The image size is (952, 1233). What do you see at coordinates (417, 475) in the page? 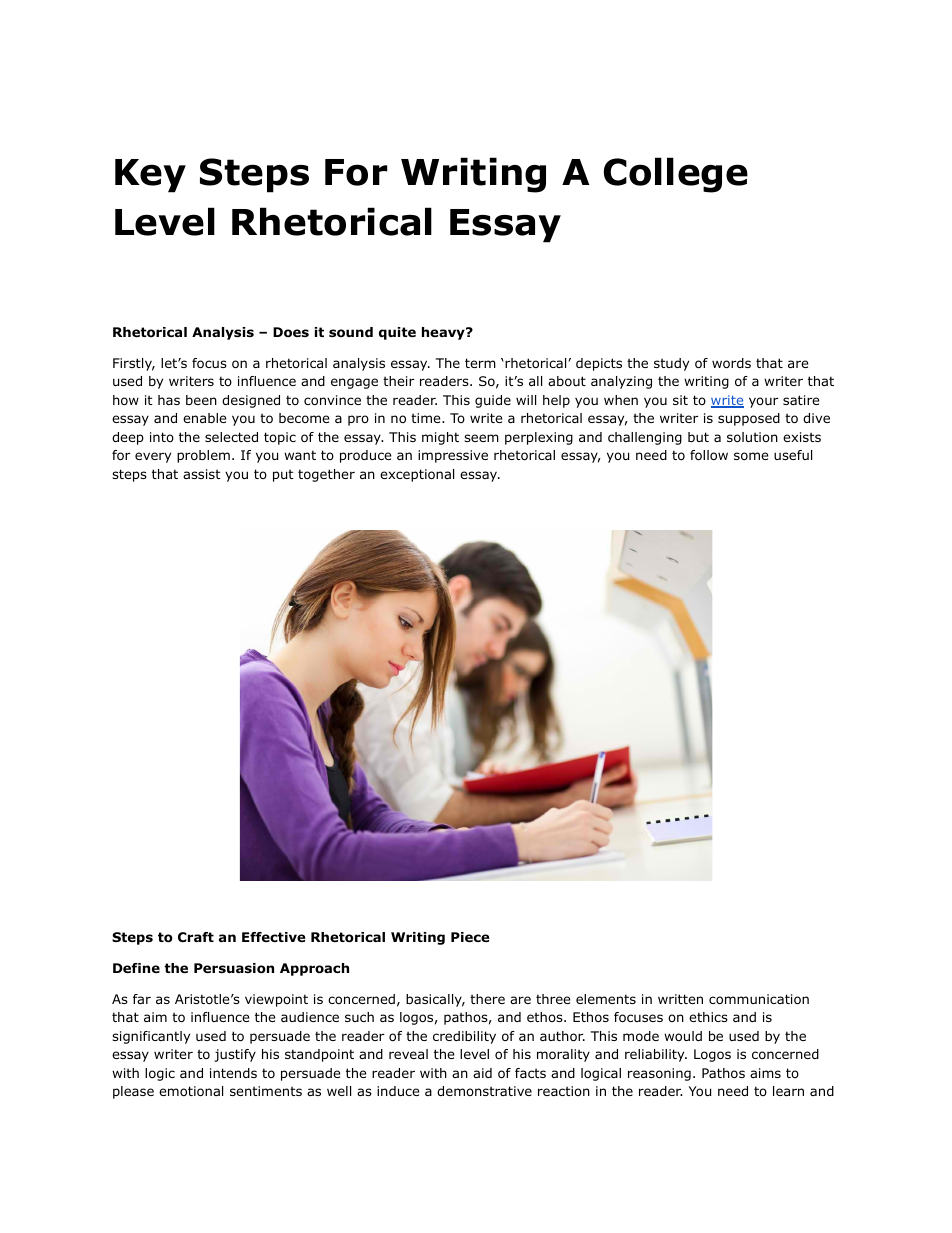
I see `exceptional` at bounding box center [417, 475].
